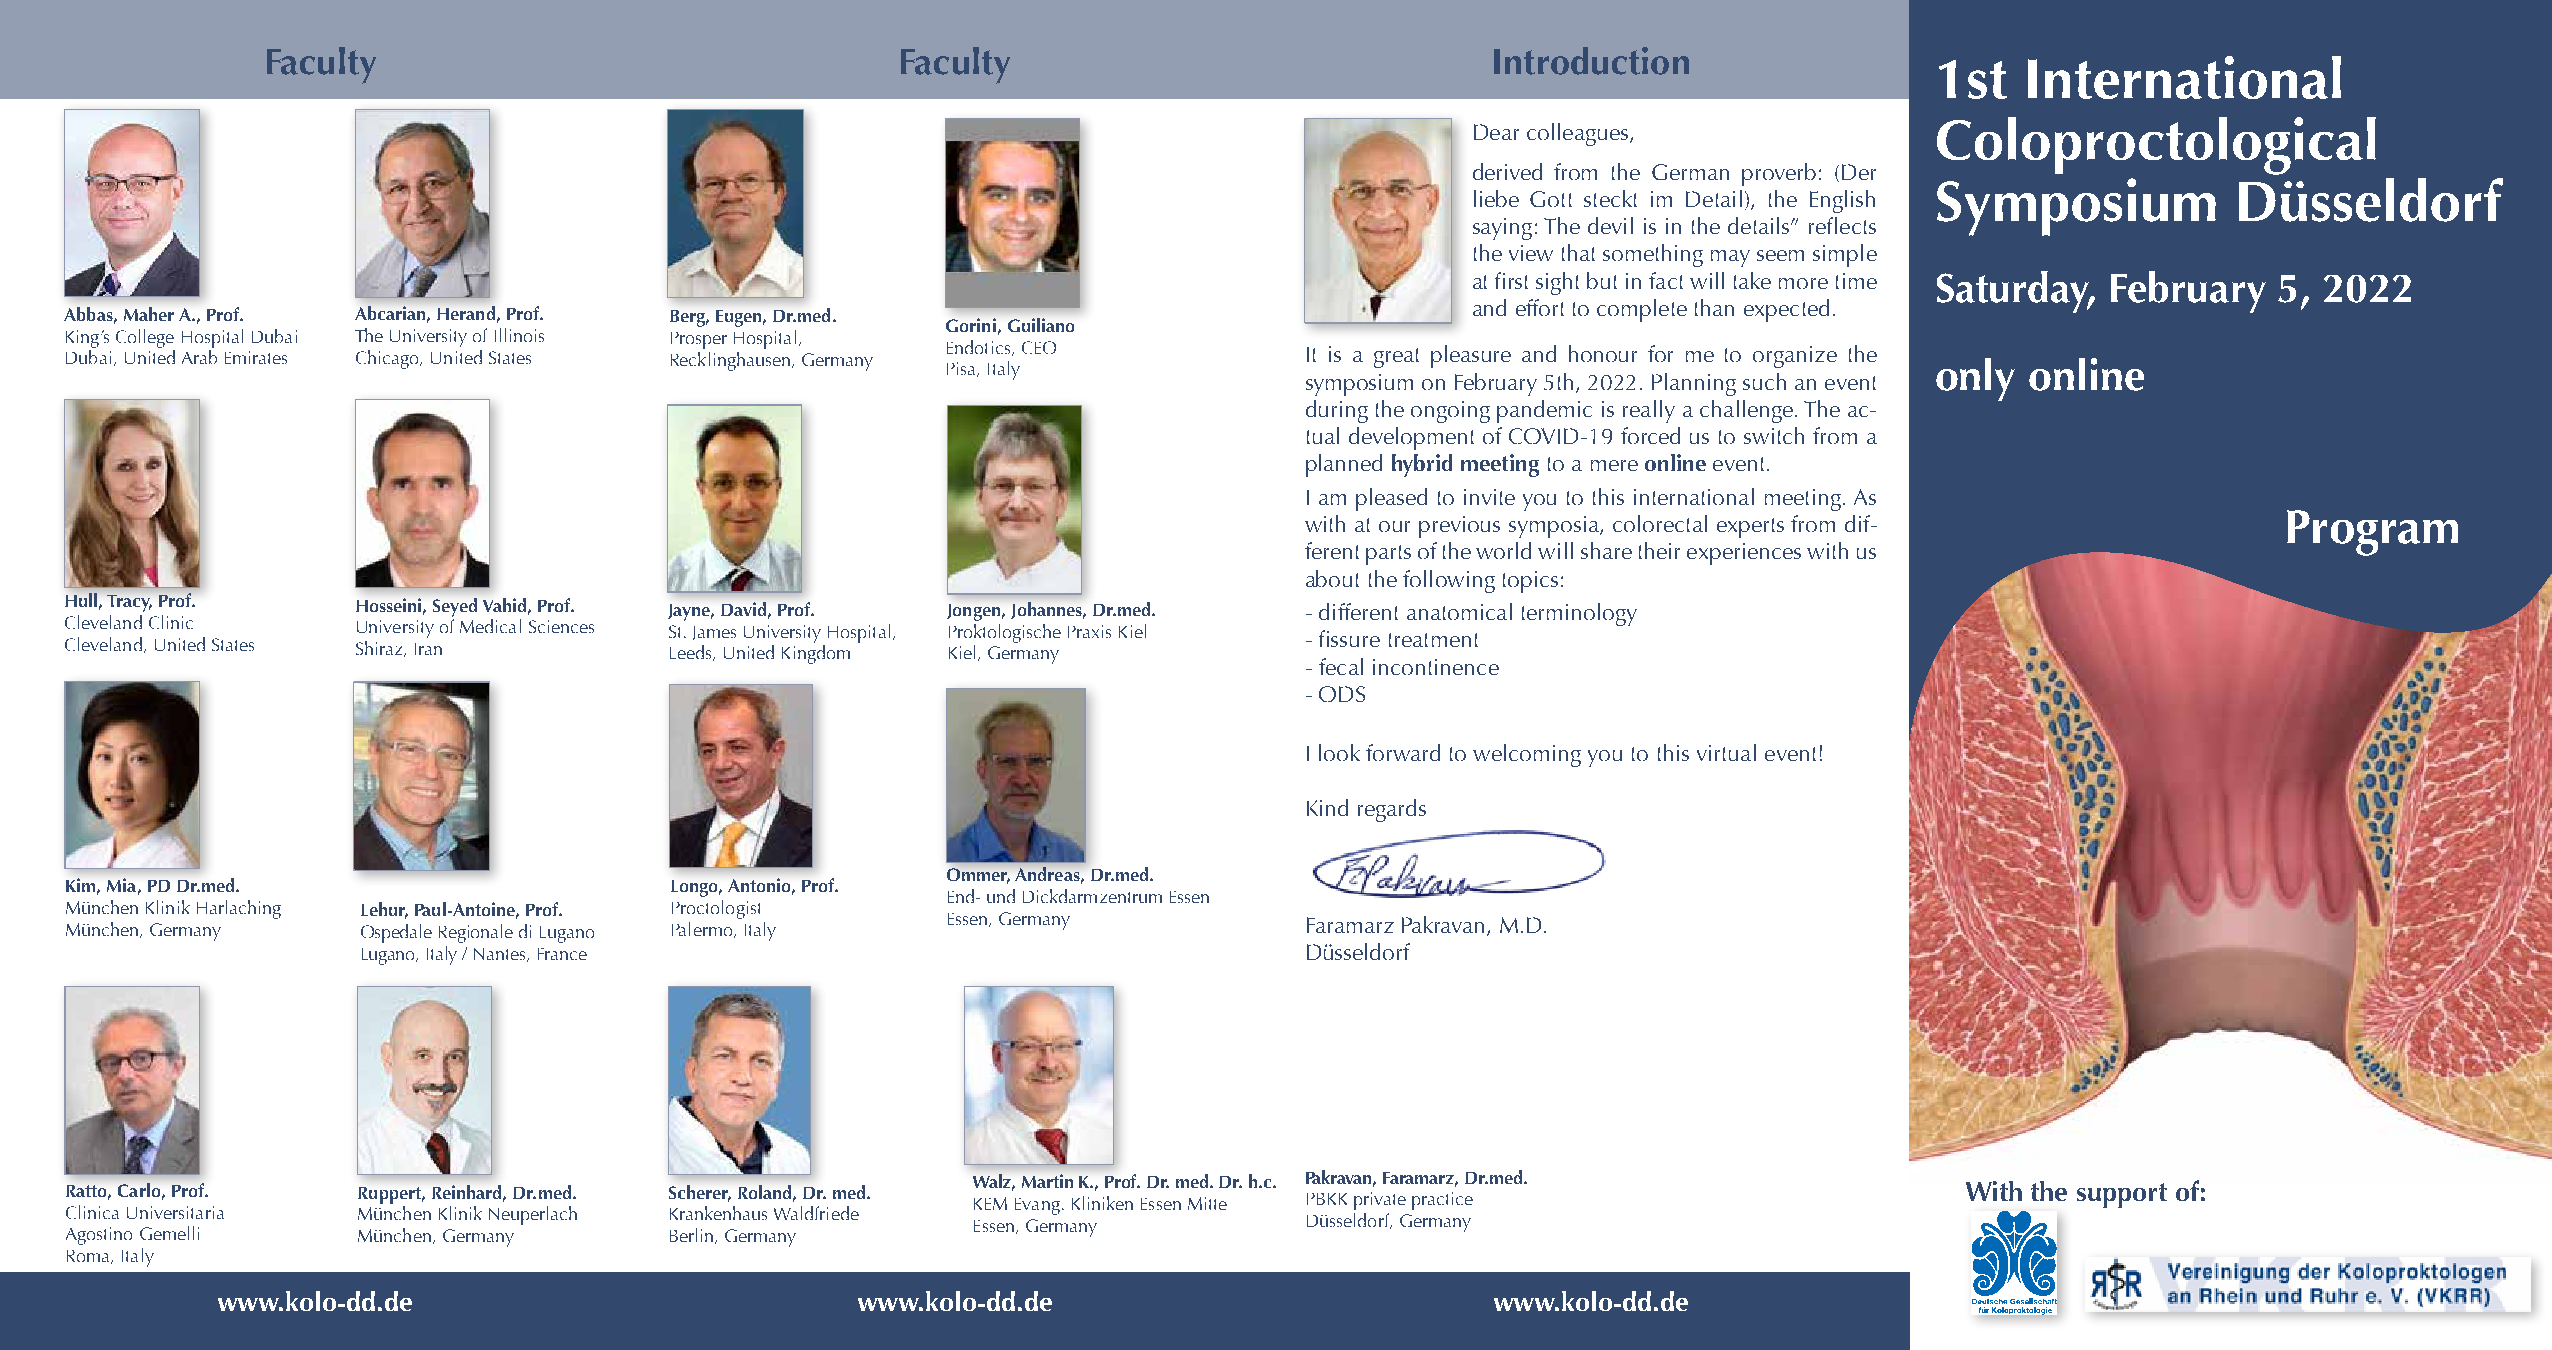  What do you see at coordinates (1527, 755) in the image?
I see `welcoming` at bounding box center [1527, 755].
